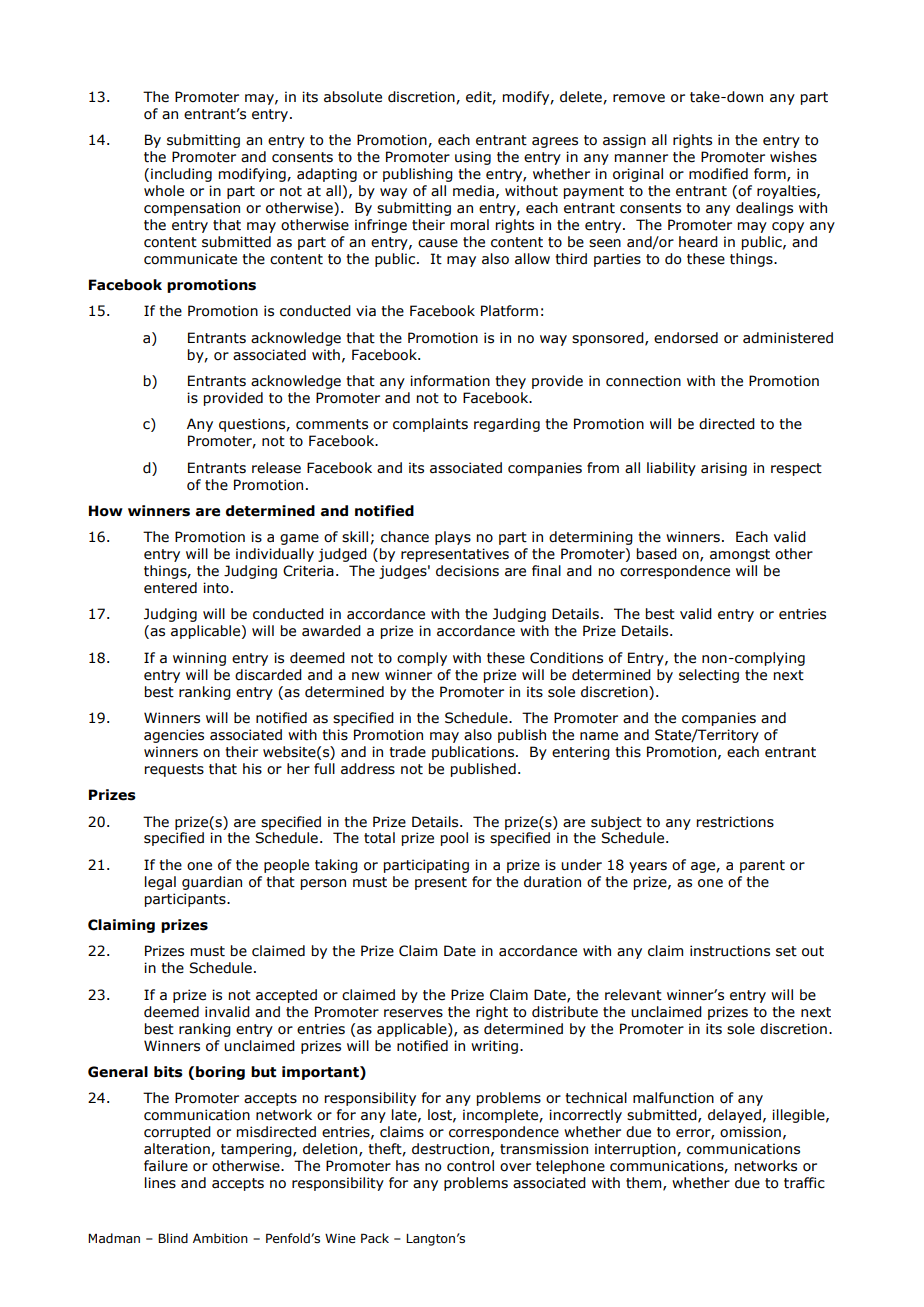  Describe the element at coordinates (473, 158) in the screenshot. I see `using` at that location.
